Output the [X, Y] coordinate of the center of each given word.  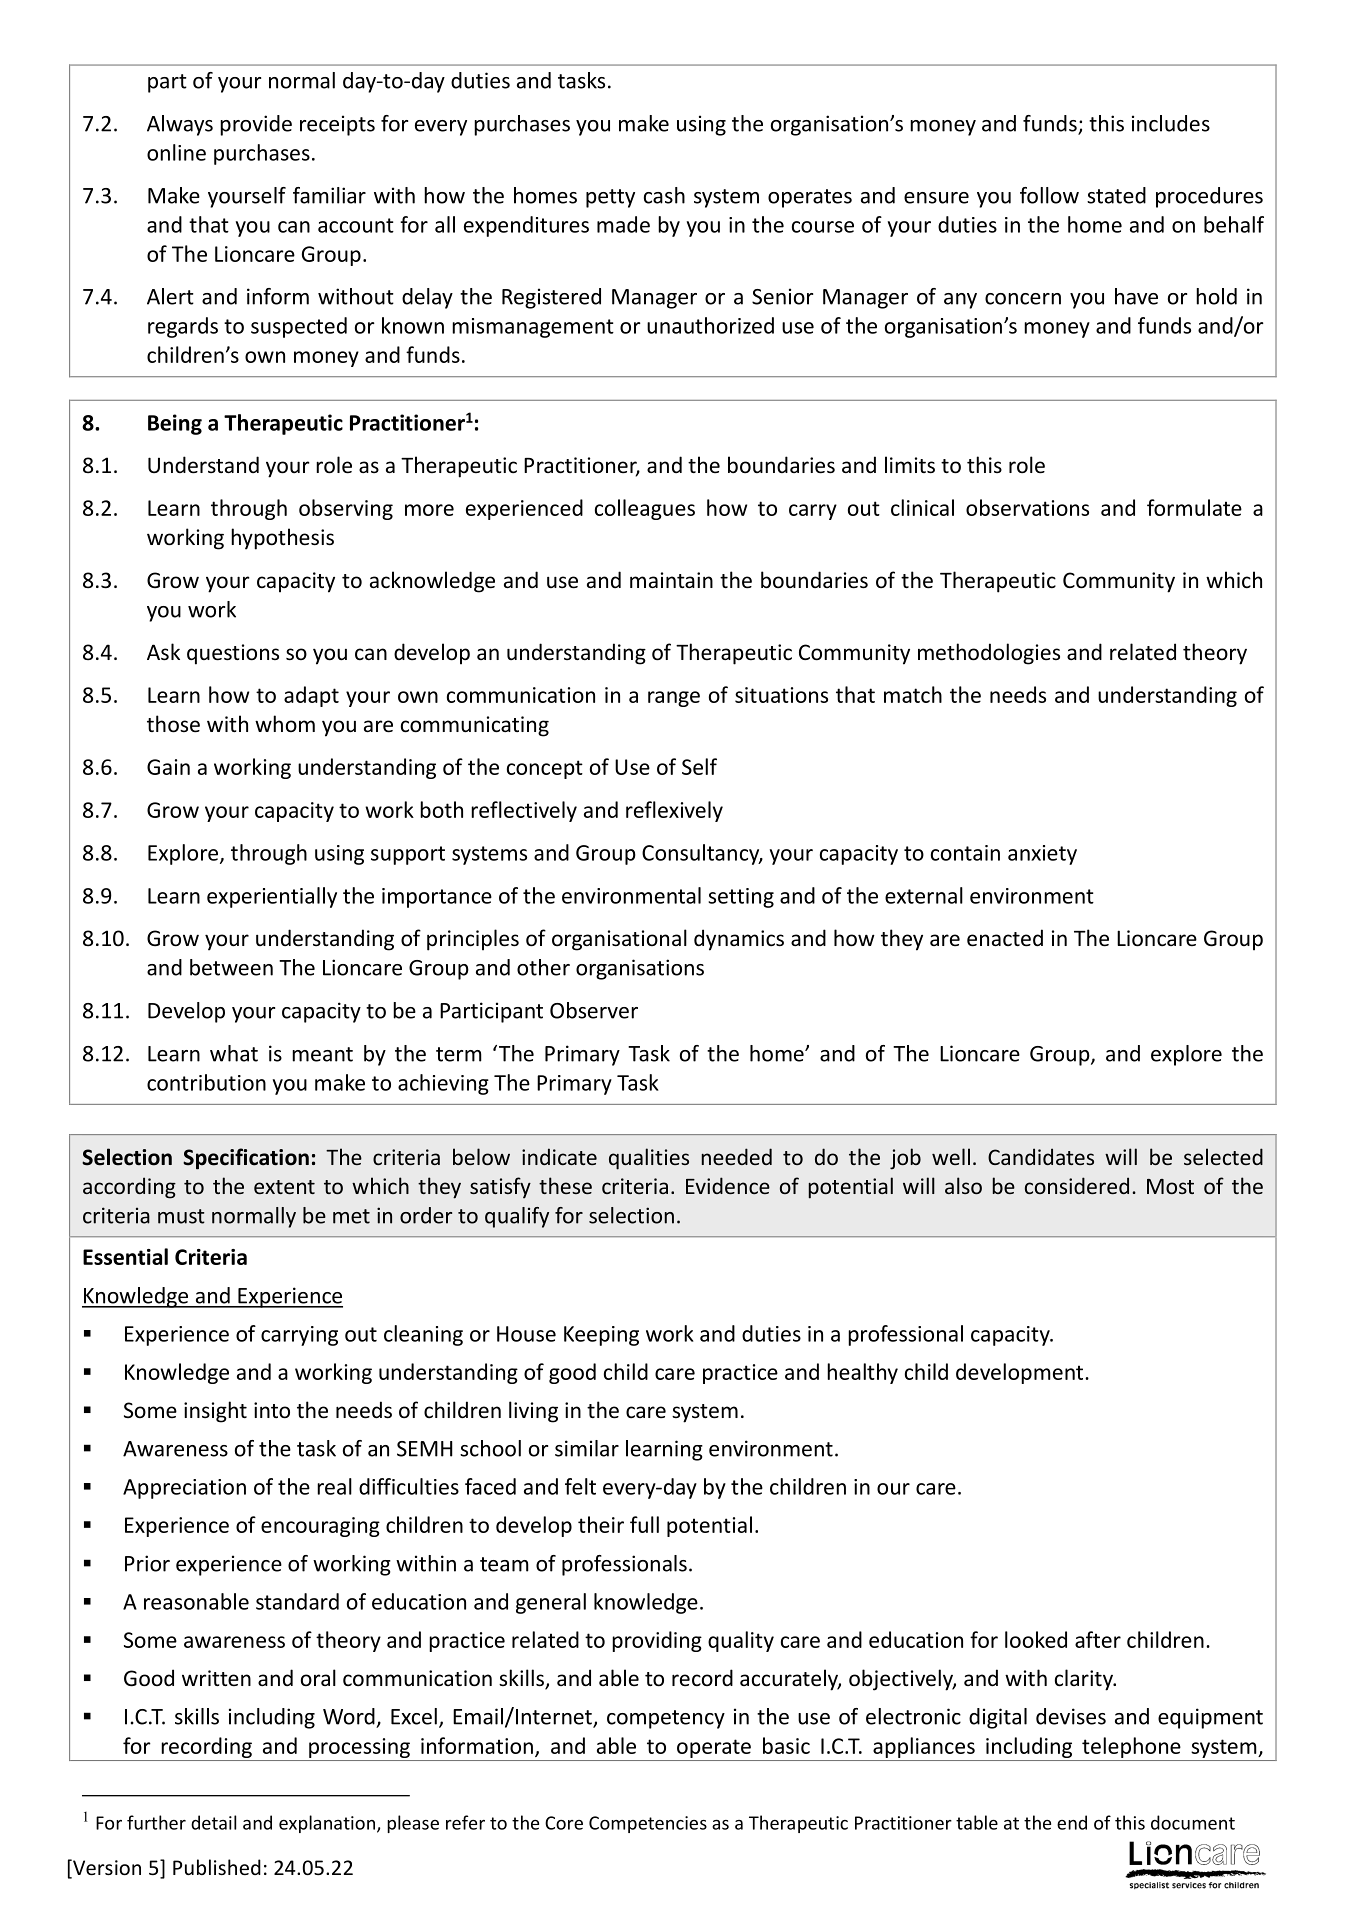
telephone [1131, 1747]
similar [587, 1448]
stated [1116, 195]
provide [256, 125]
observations [1027, 507]
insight [215, 1412]
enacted [1005, 938]
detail [213, 1822]
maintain [671, 580]
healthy [862, 1373]
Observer [594, 1010]
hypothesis [282, 539]
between [231, 967]
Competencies [648, 1824]
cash [664, 195]
